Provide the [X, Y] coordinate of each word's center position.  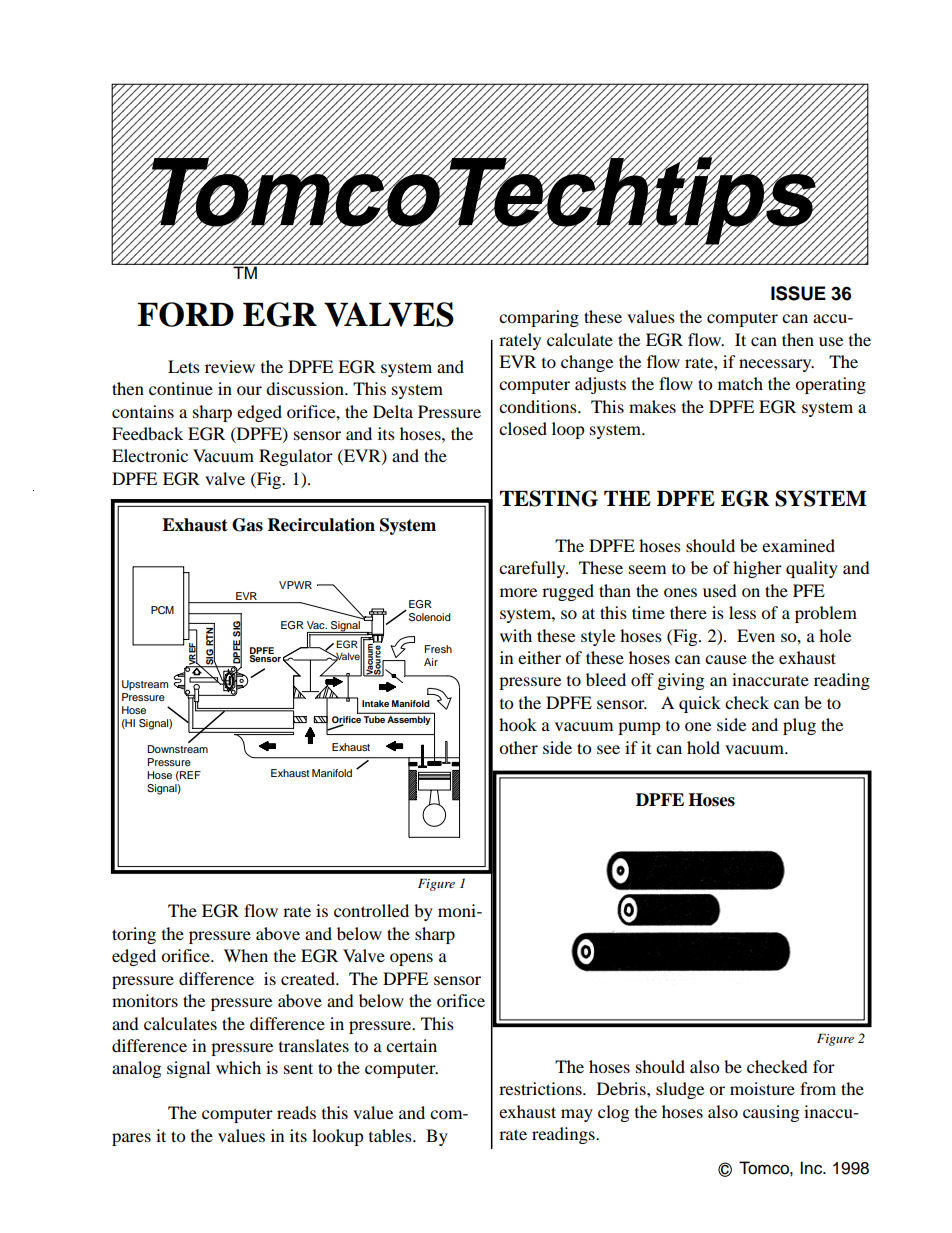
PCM [162, 610]
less [742, 612]
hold [703, 747]
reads [296, 1112]
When [246, 955]
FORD [185, 314]
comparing [539, 318]
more [518, 592]
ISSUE [798, 293]
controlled [371, 910]
